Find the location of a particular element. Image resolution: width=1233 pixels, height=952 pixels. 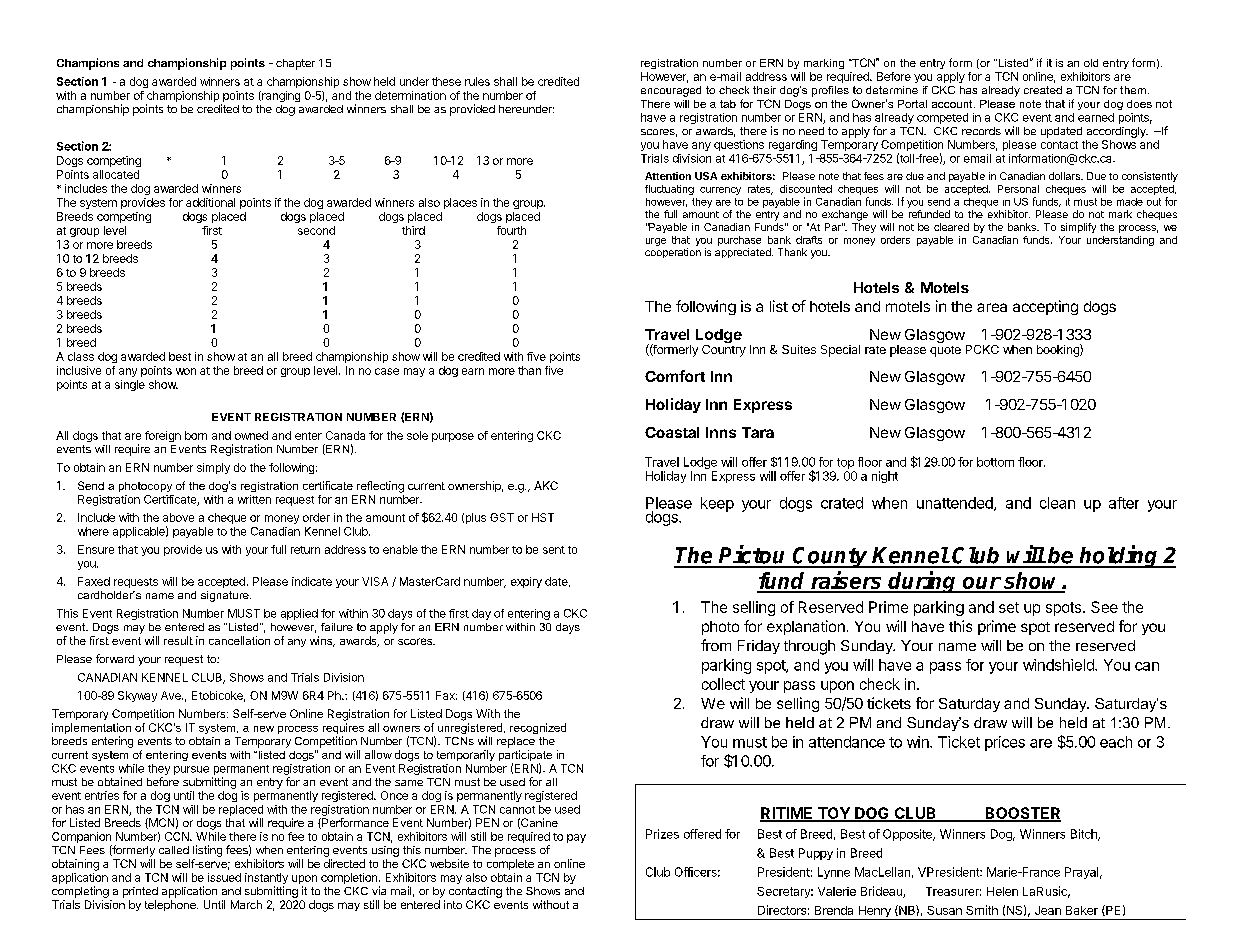

clean is located at coordinates (1057, 503).
